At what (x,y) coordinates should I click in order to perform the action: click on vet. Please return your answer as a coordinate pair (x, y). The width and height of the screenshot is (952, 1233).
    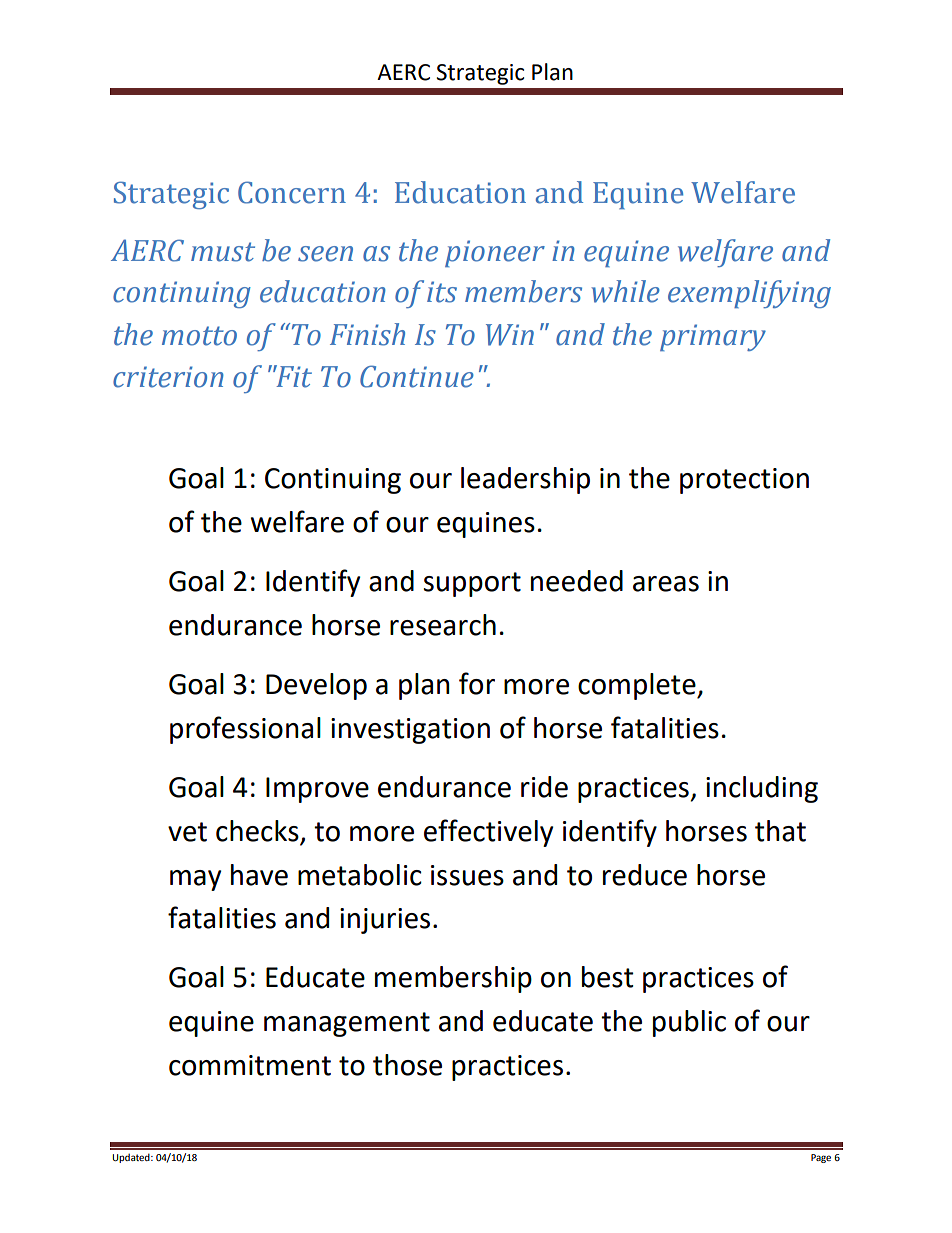
    Looking at the image, I should click on (187, 832).
